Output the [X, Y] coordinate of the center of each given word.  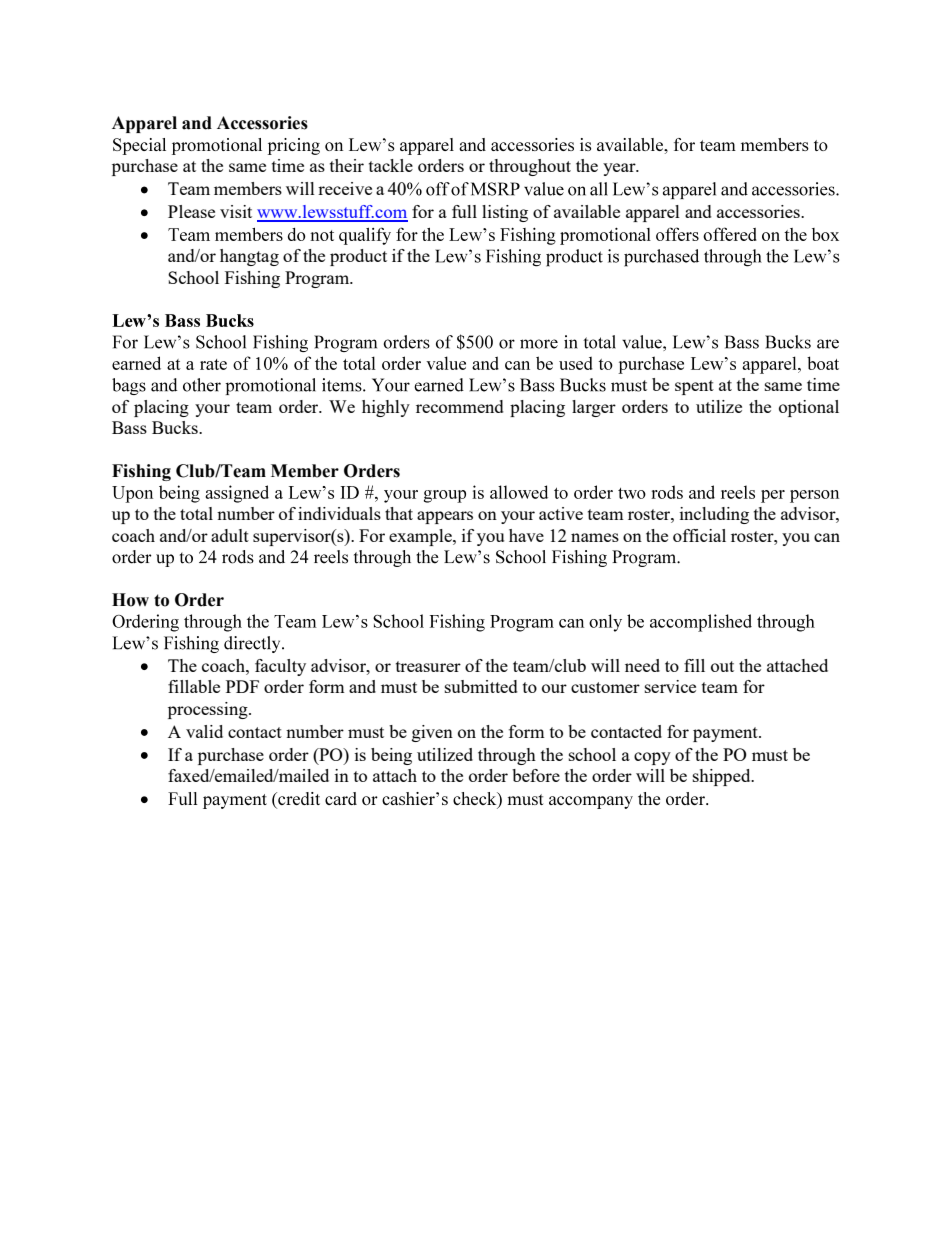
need [642, 665]
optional [809, 408]
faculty [280, 667]
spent [694, 387]
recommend [460, 406]
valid [204, 731]
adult [230, 535]
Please [191, 211]
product [358, 257]
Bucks [176, 427]
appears [445, 517]
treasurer [428, 666]
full [464, 211]
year [620, 169]
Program [318, 279]
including [714, 515]
